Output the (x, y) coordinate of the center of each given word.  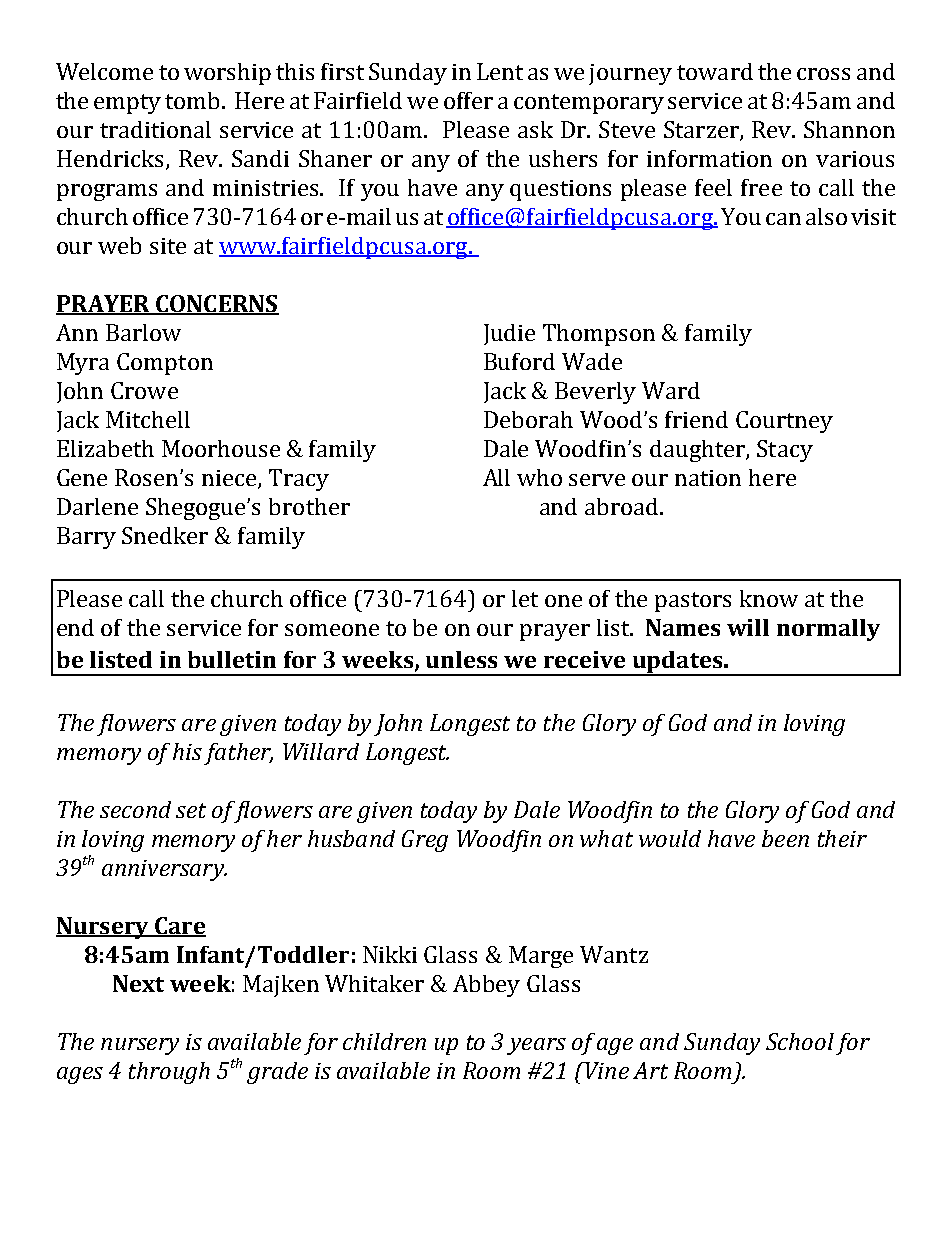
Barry (86, 538)
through (169, 1073)
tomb (194, 100)
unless (461, 659)
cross (823, 74)
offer (468, 100)
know (769, 598)
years (536, 1046)
